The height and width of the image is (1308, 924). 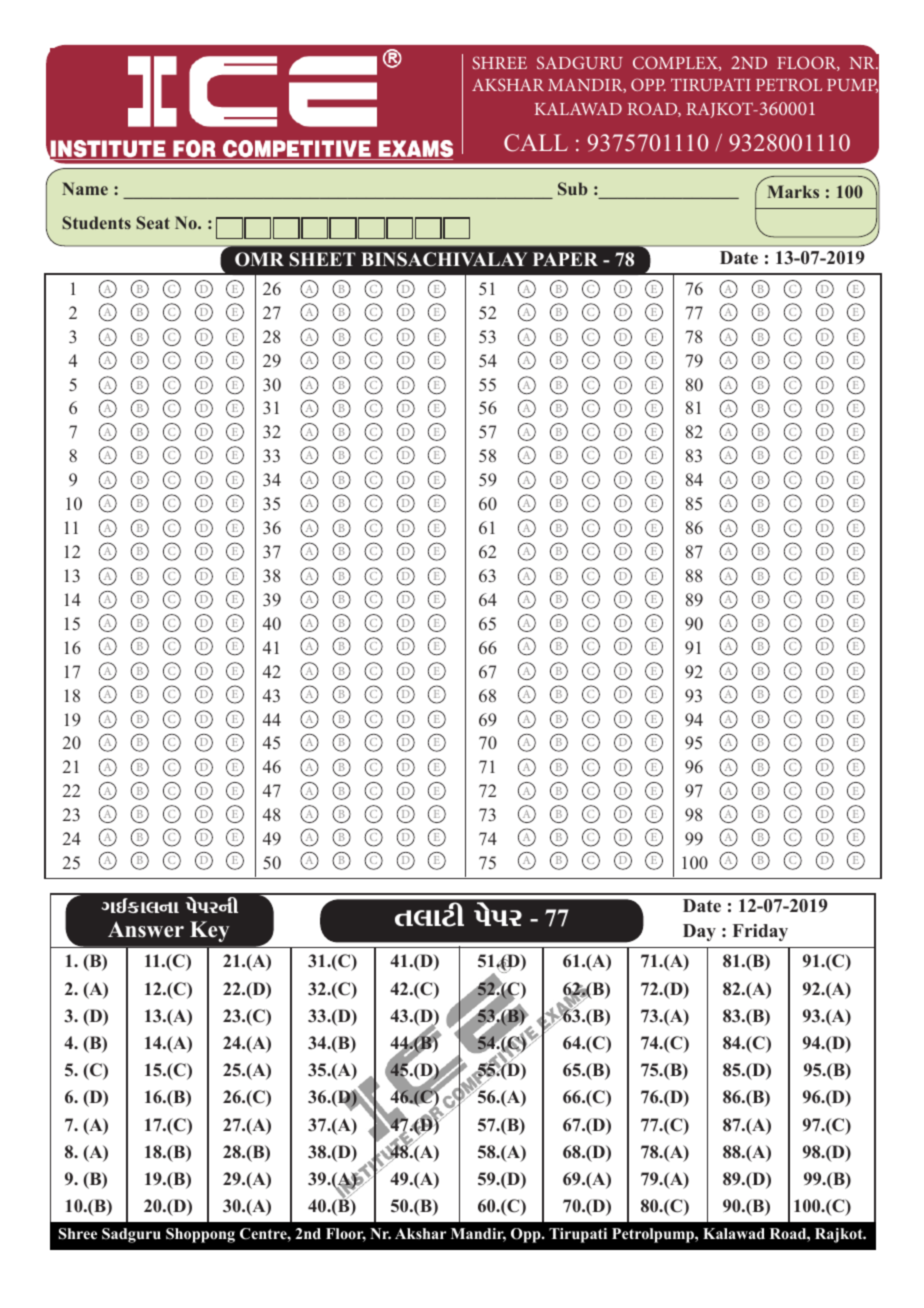 What do you see at coordinates (259, 259) in the image?
I see `OMR` at bounding box center [259, 259].
